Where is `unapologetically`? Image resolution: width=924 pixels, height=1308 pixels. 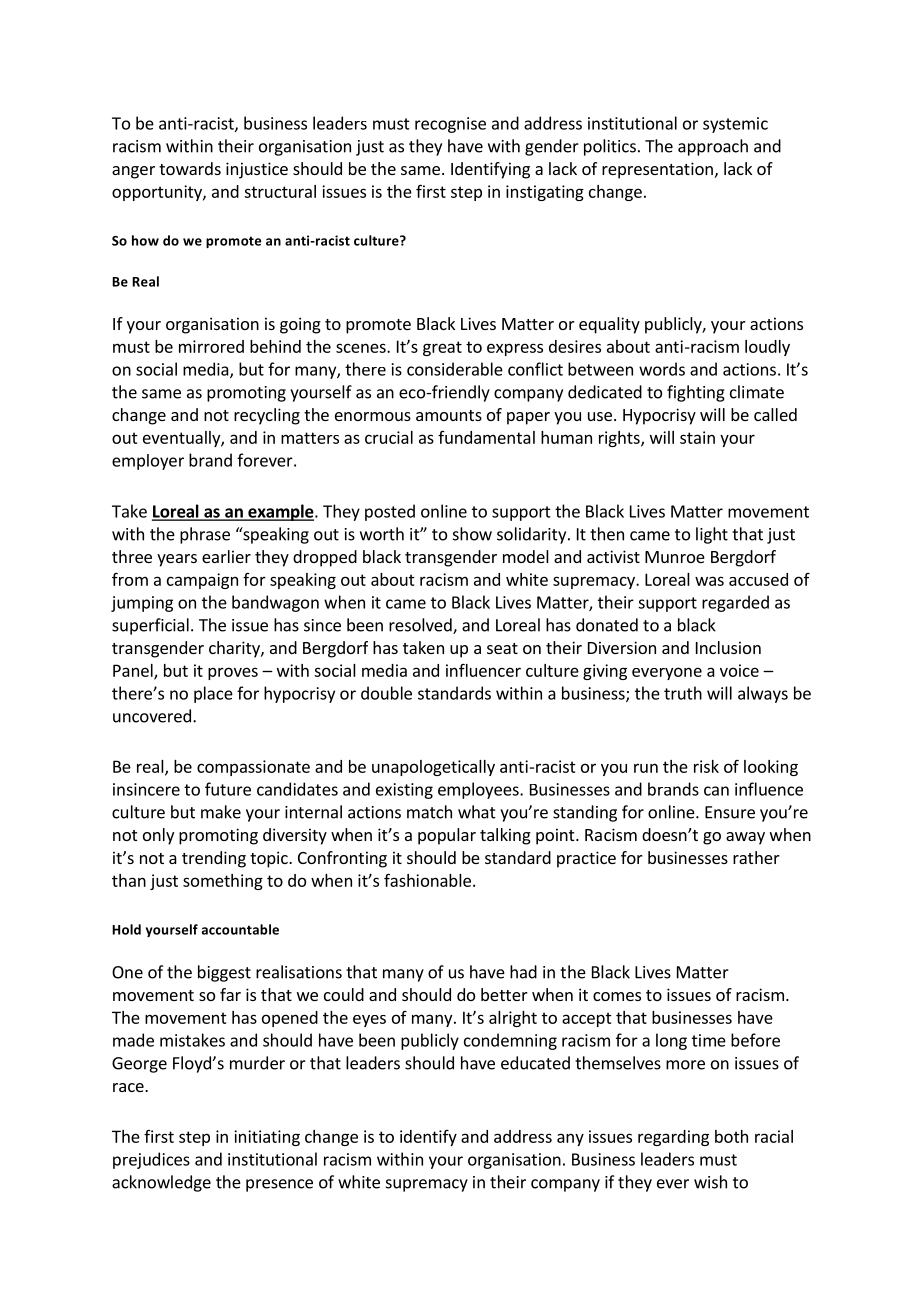
unapologetically is located at coordinates (433, 768).
